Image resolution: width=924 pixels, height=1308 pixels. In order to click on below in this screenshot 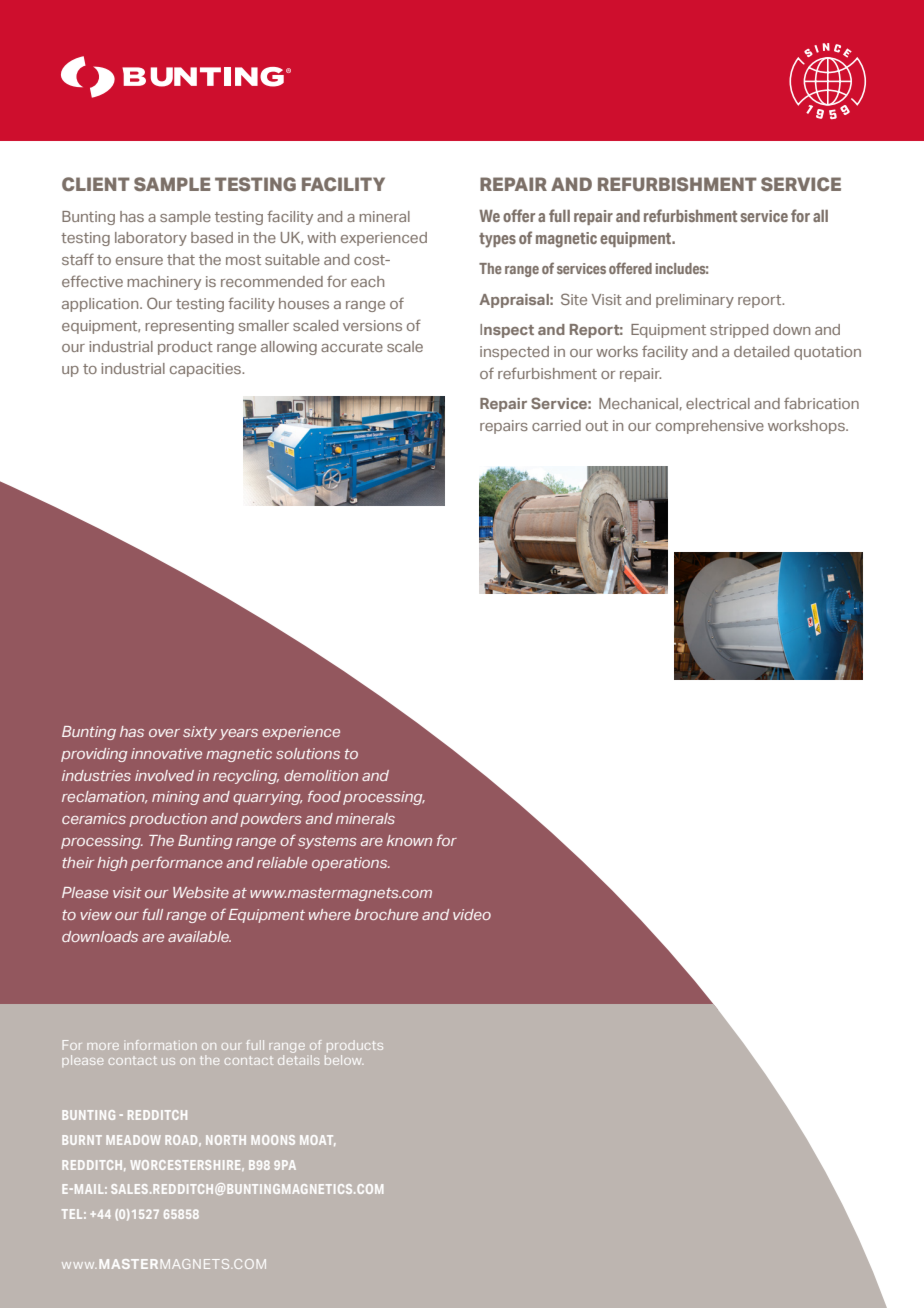, I will do `click(344, 1060)`.
